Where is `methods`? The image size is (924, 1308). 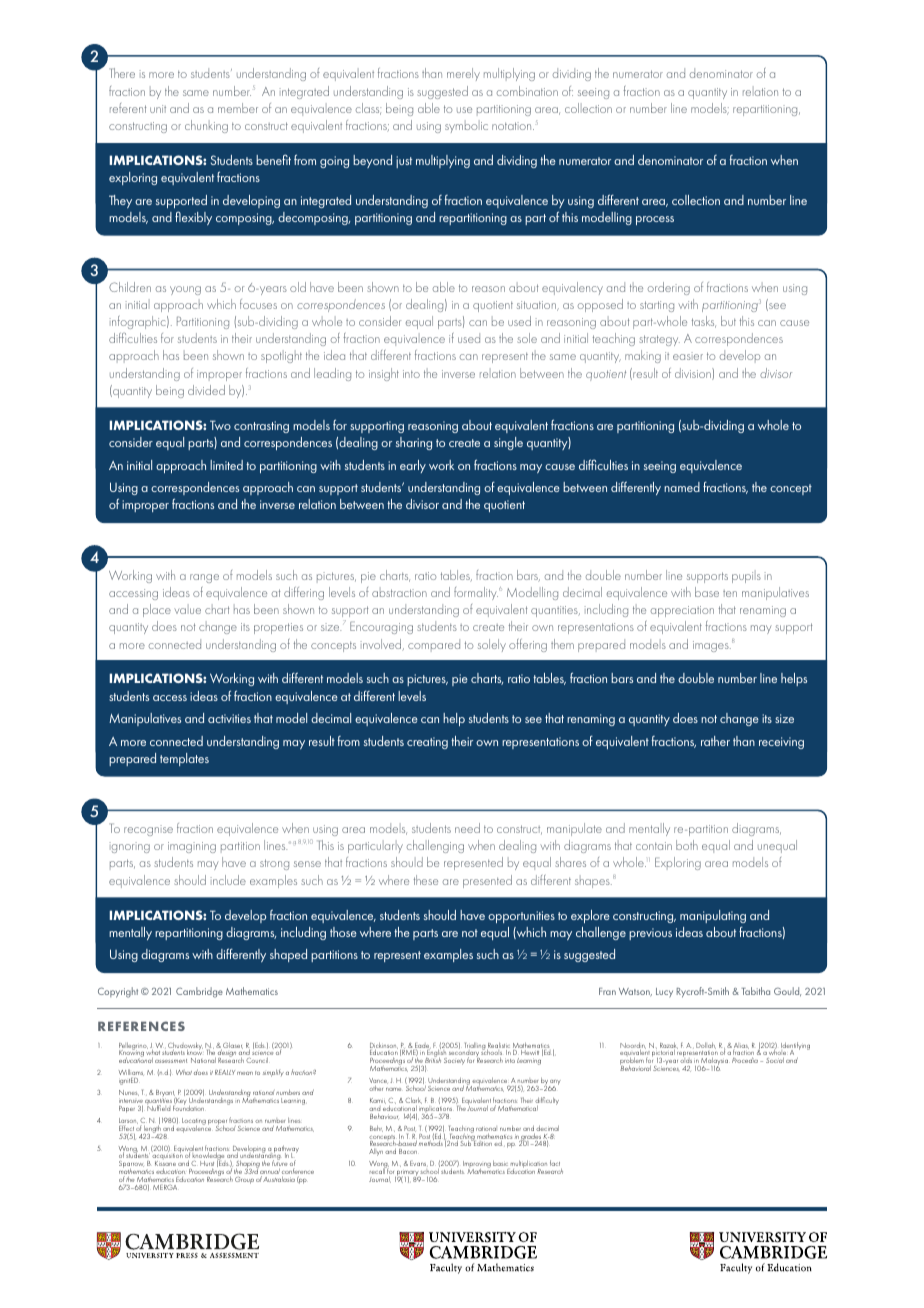
methods is located at coordinates (431, 1142).
